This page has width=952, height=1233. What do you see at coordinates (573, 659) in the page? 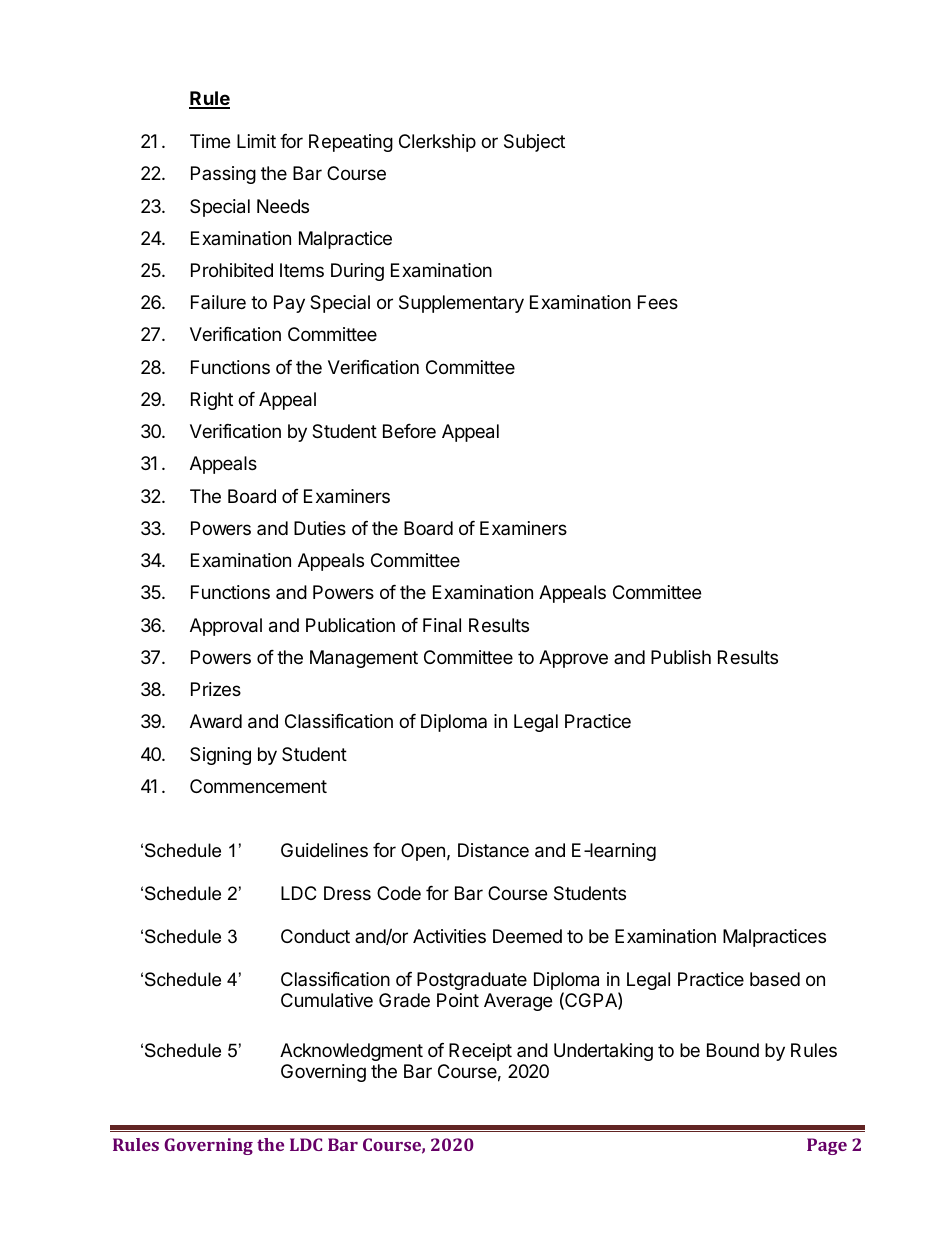
I see `Approve` at bounding box center [573, 659].
